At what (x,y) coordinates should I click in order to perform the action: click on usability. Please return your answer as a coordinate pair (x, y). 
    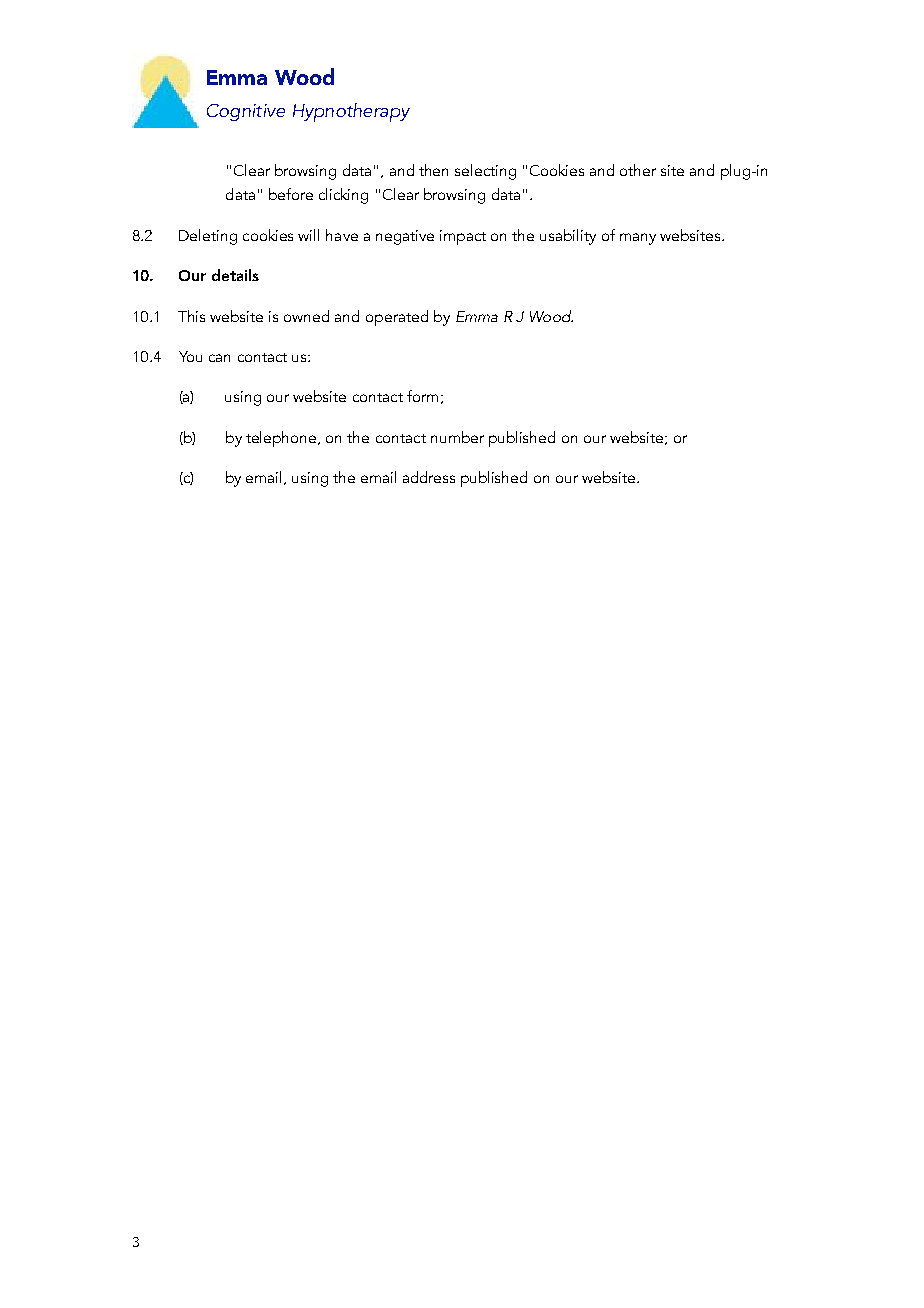
    Looking at the image, I should click on (568, 237).
